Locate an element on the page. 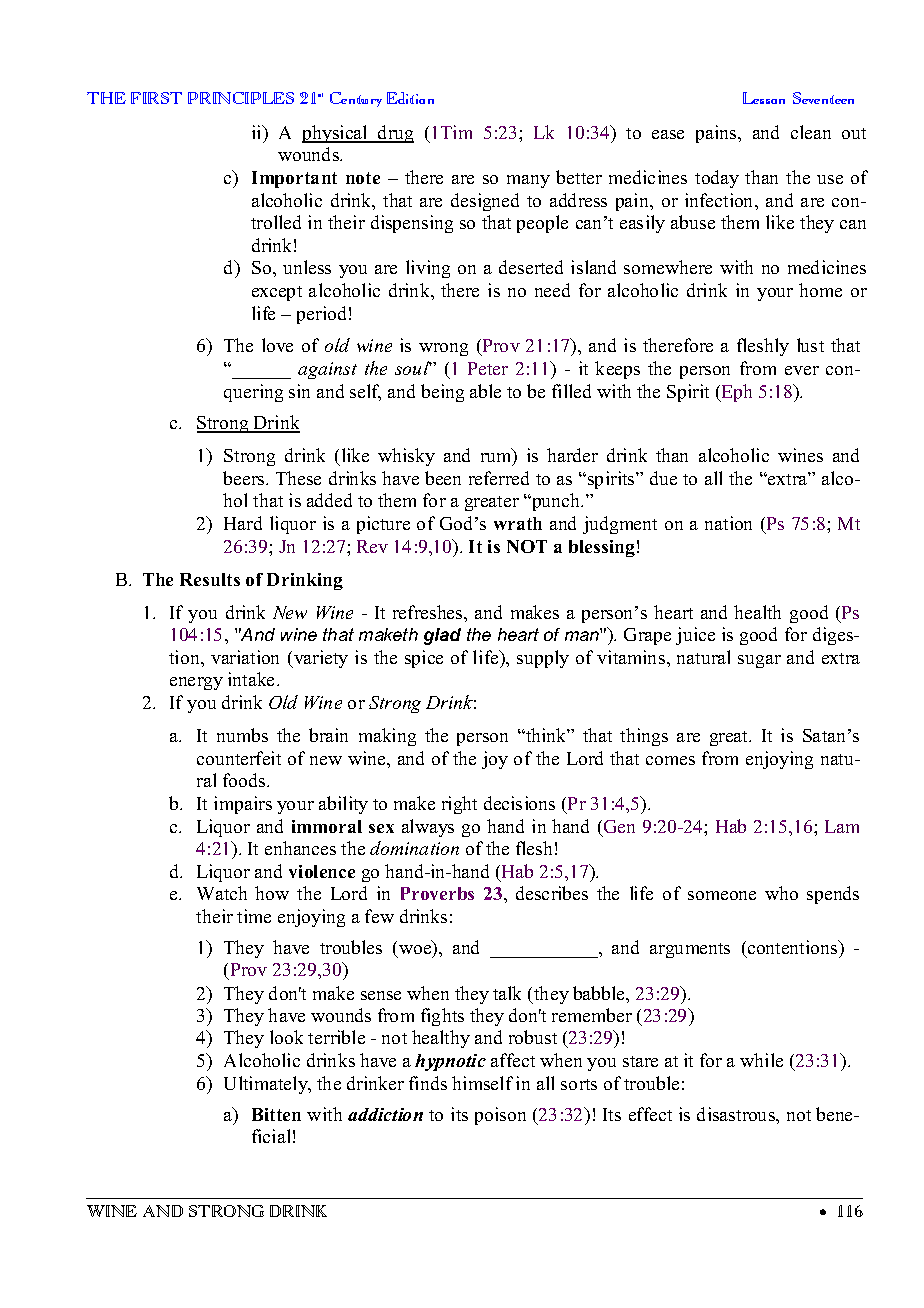 Image resolution: width=924 pixels, height=1308 pixels. Ultimately is located at coordinates (267, 1085).
